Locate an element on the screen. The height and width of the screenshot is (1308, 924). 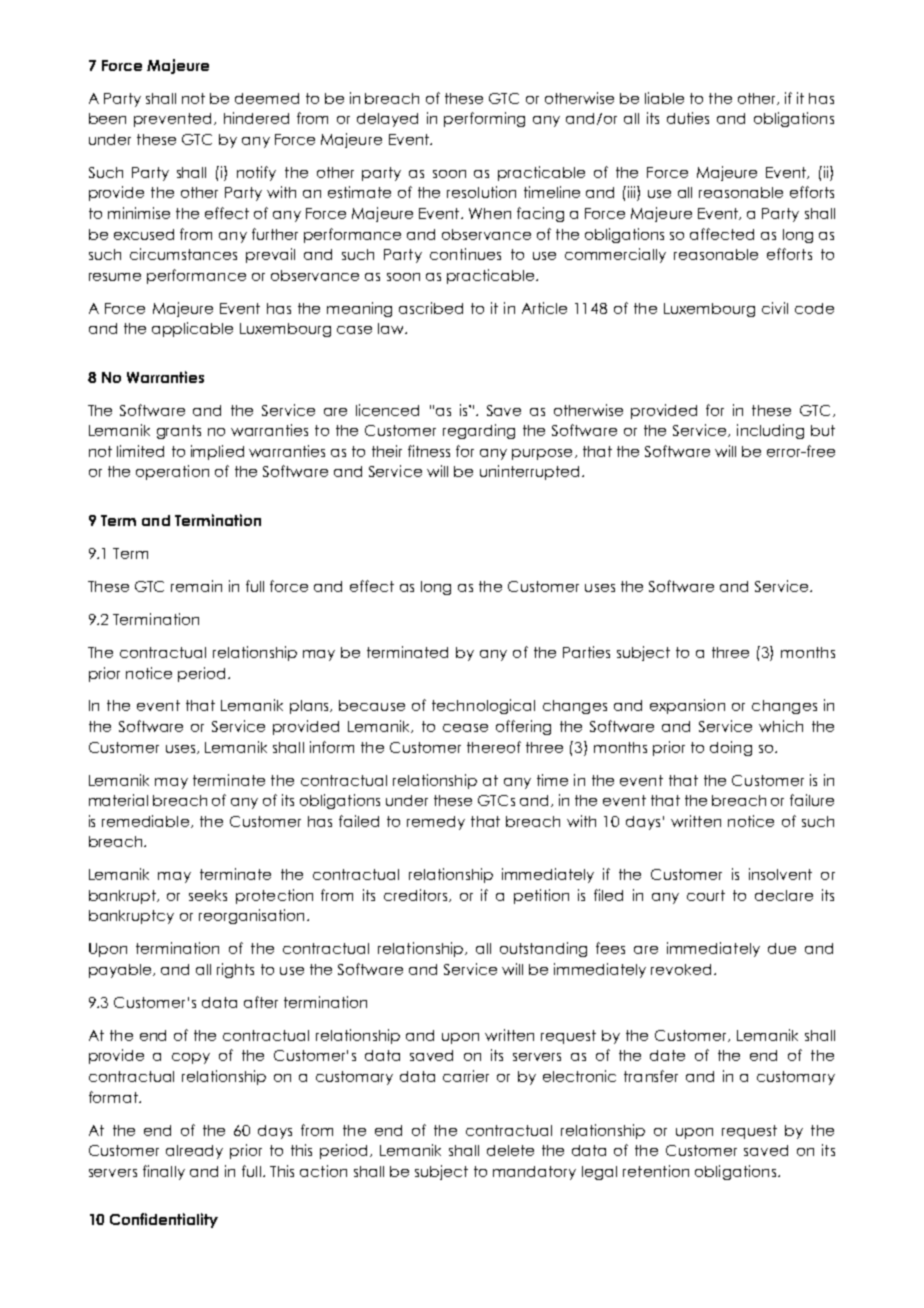
finally is located at coordinates (164, 1172).
